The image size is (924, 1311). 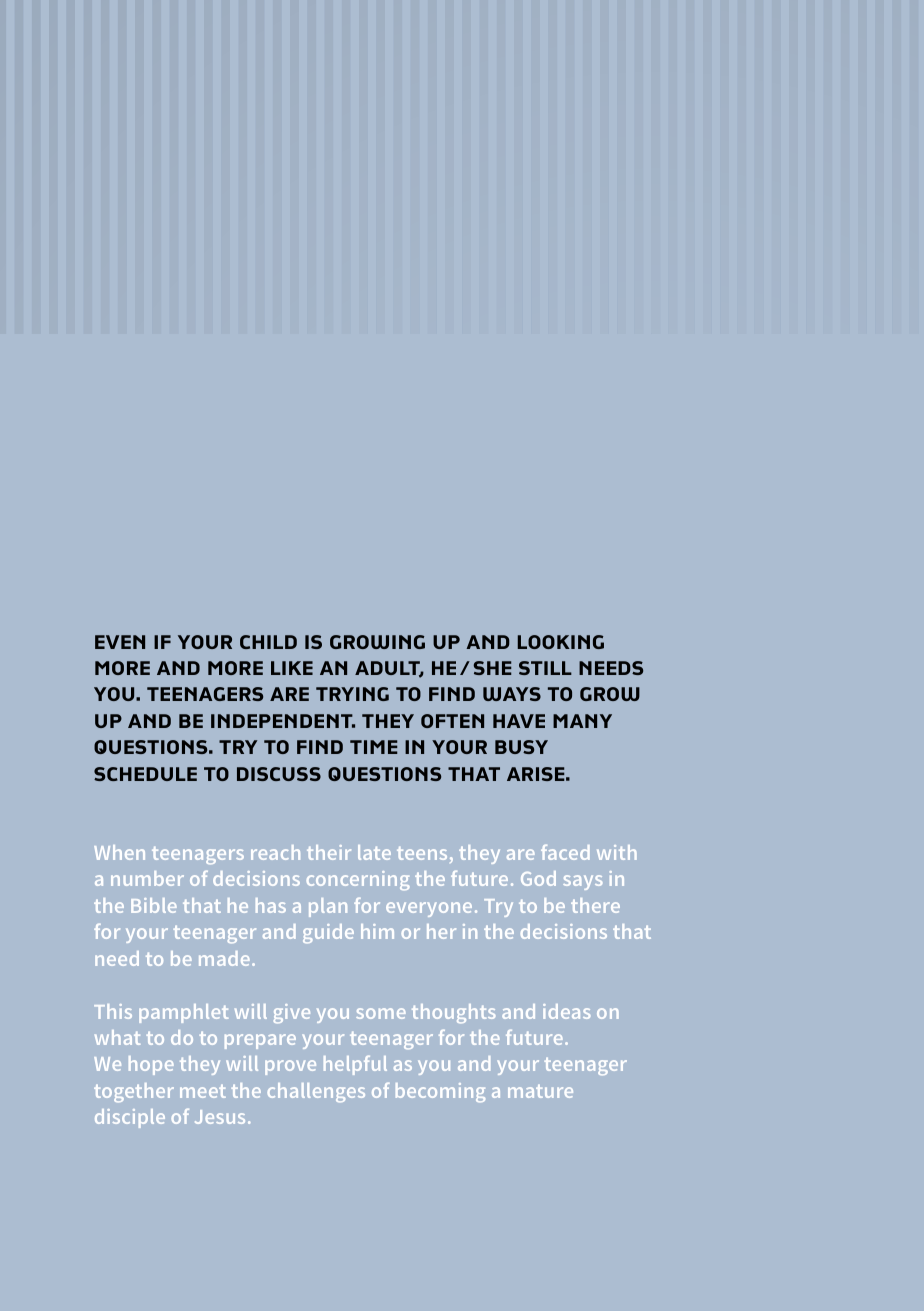 What do you see at coordinates (521, 747) in the screenshot?
I see `BUSY` at bounding box center [521, 747].
